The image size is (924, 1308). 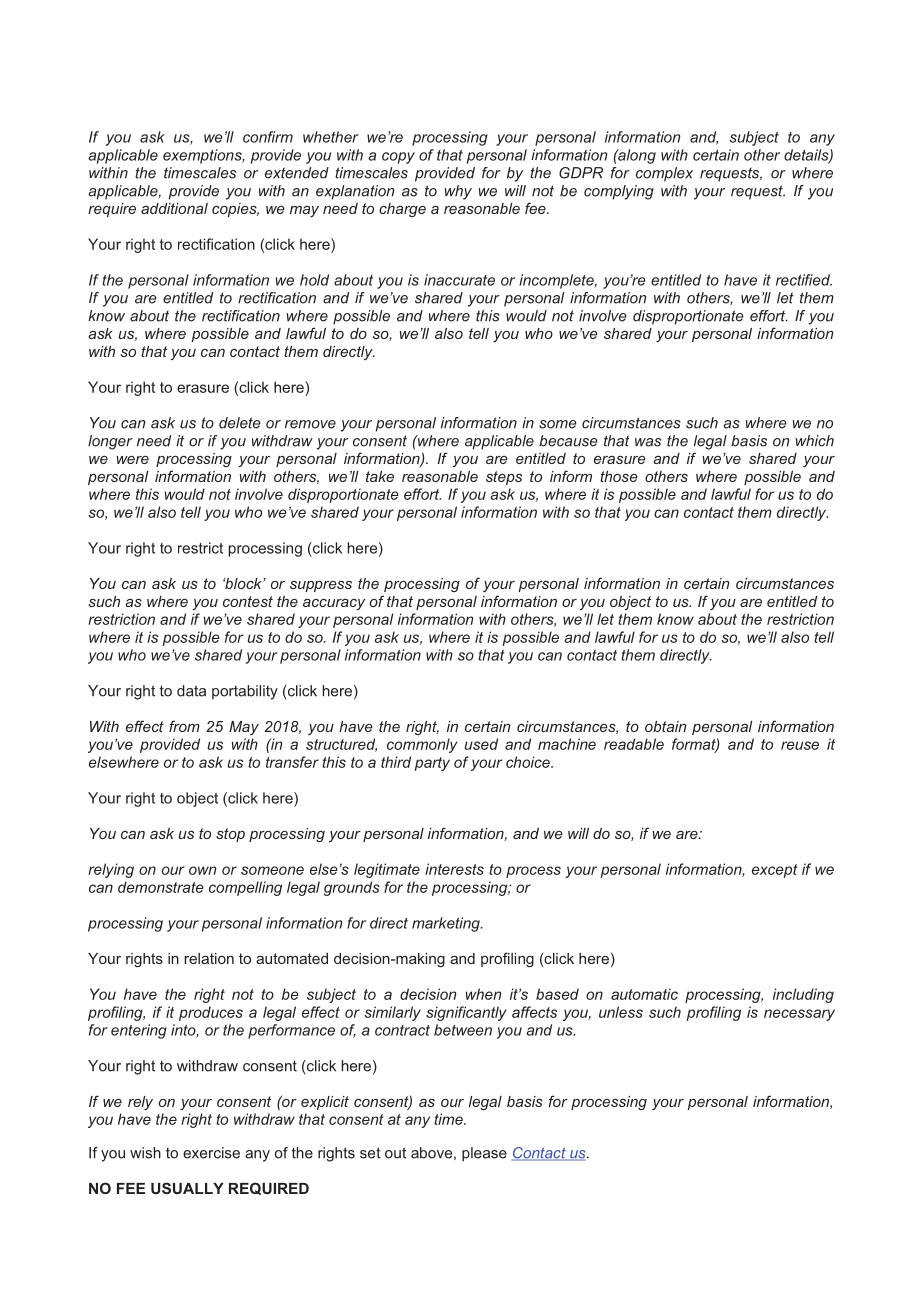 I want to click on complex, so click(x=664, y=174).
